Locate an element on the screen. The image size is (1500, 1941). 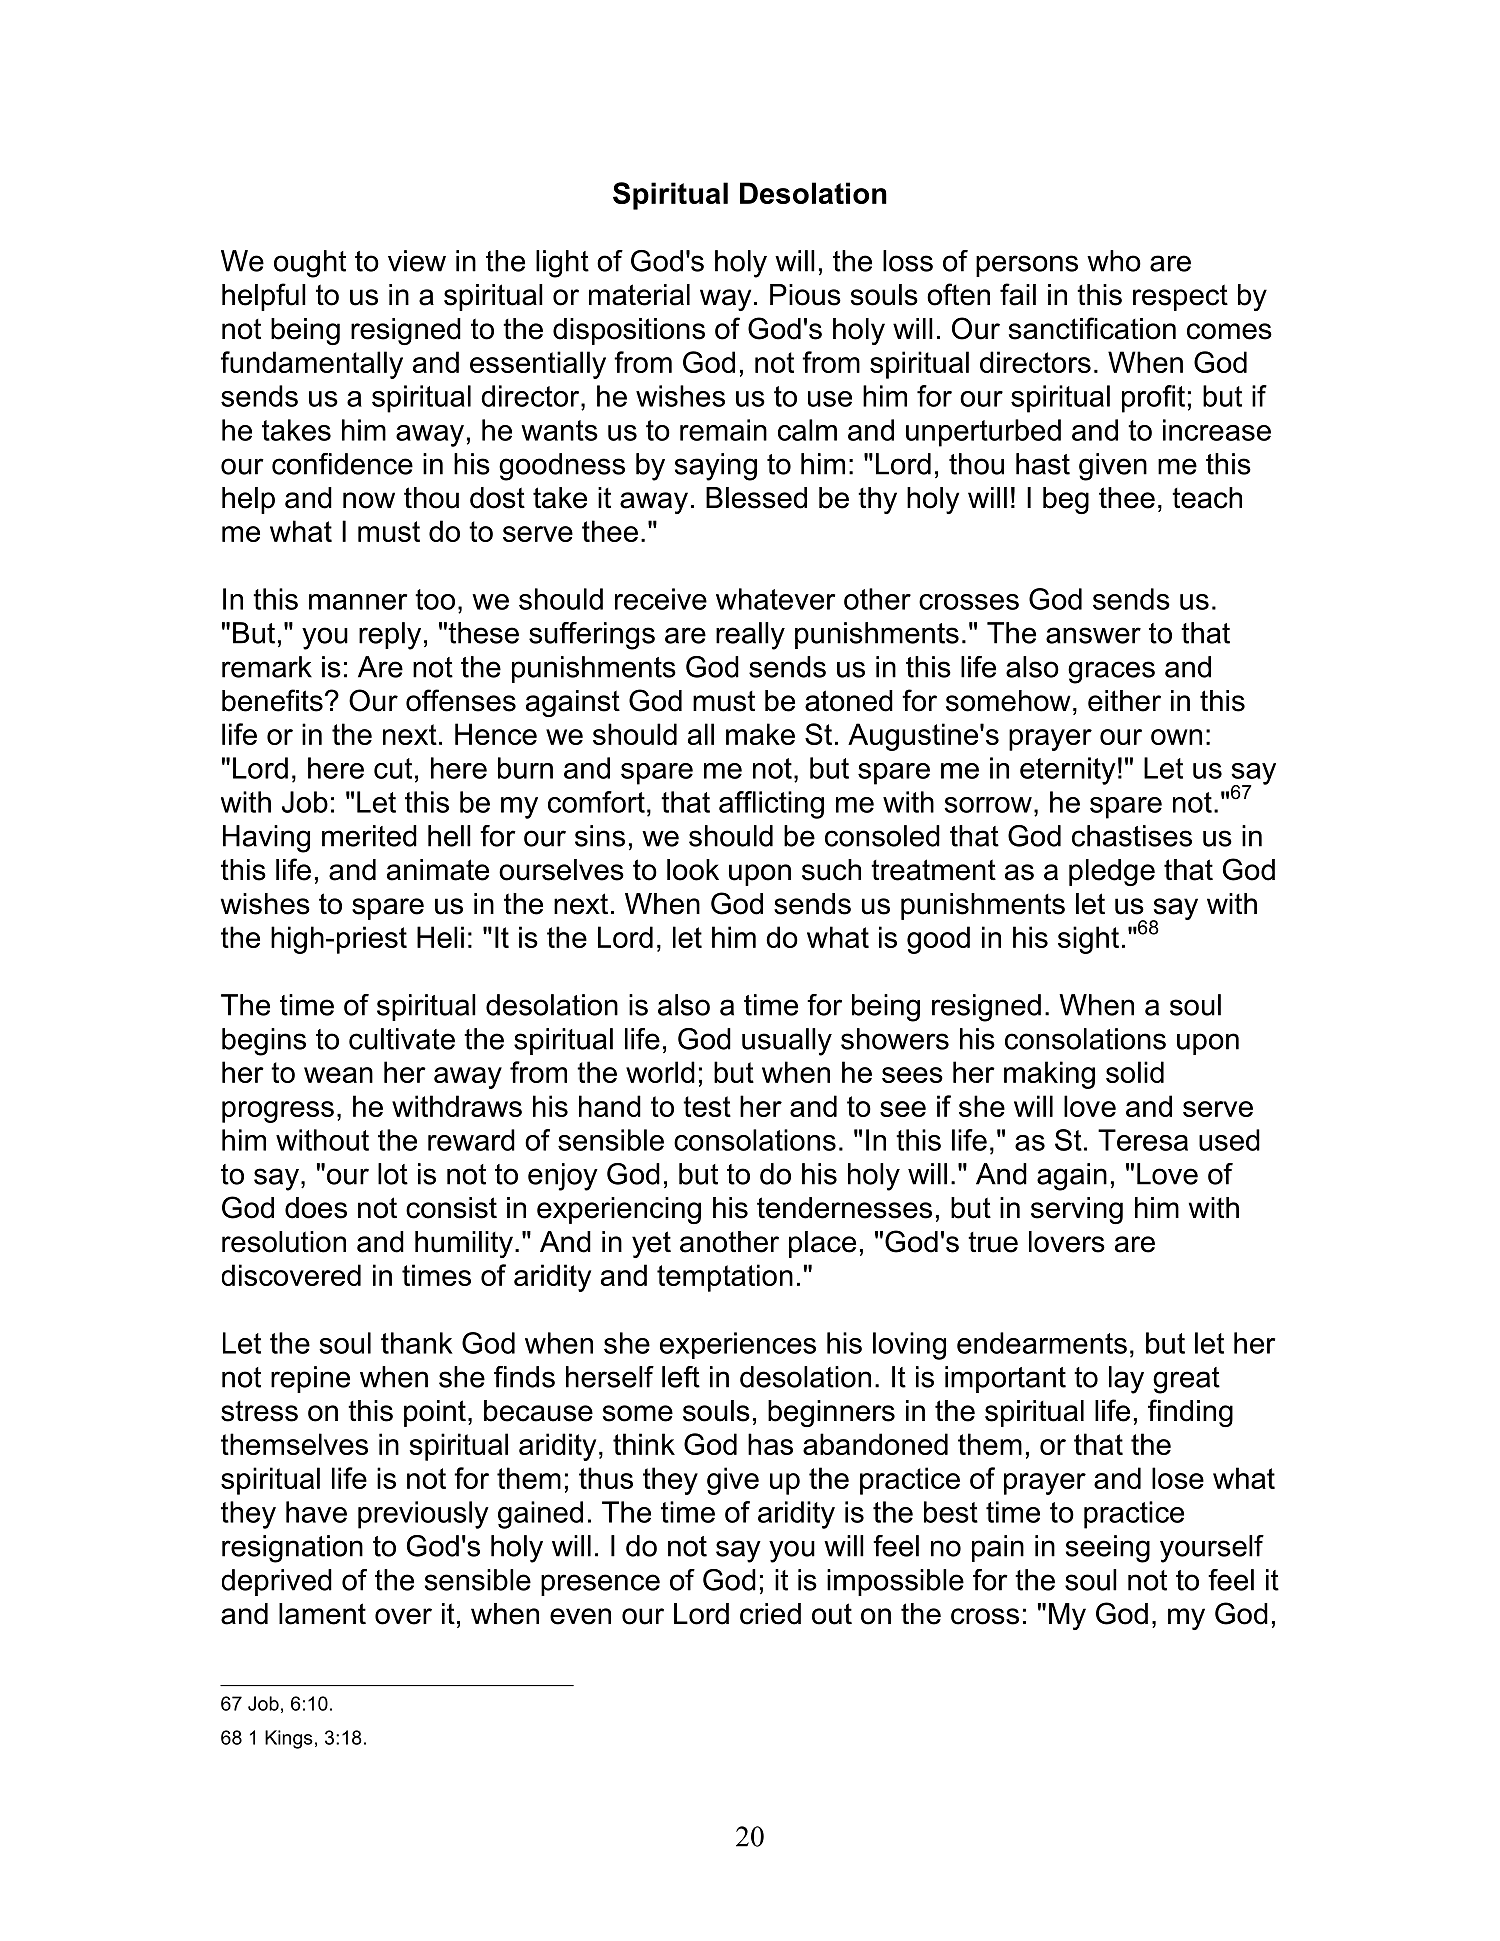
solid is located at coordinates (1135, 1072).
